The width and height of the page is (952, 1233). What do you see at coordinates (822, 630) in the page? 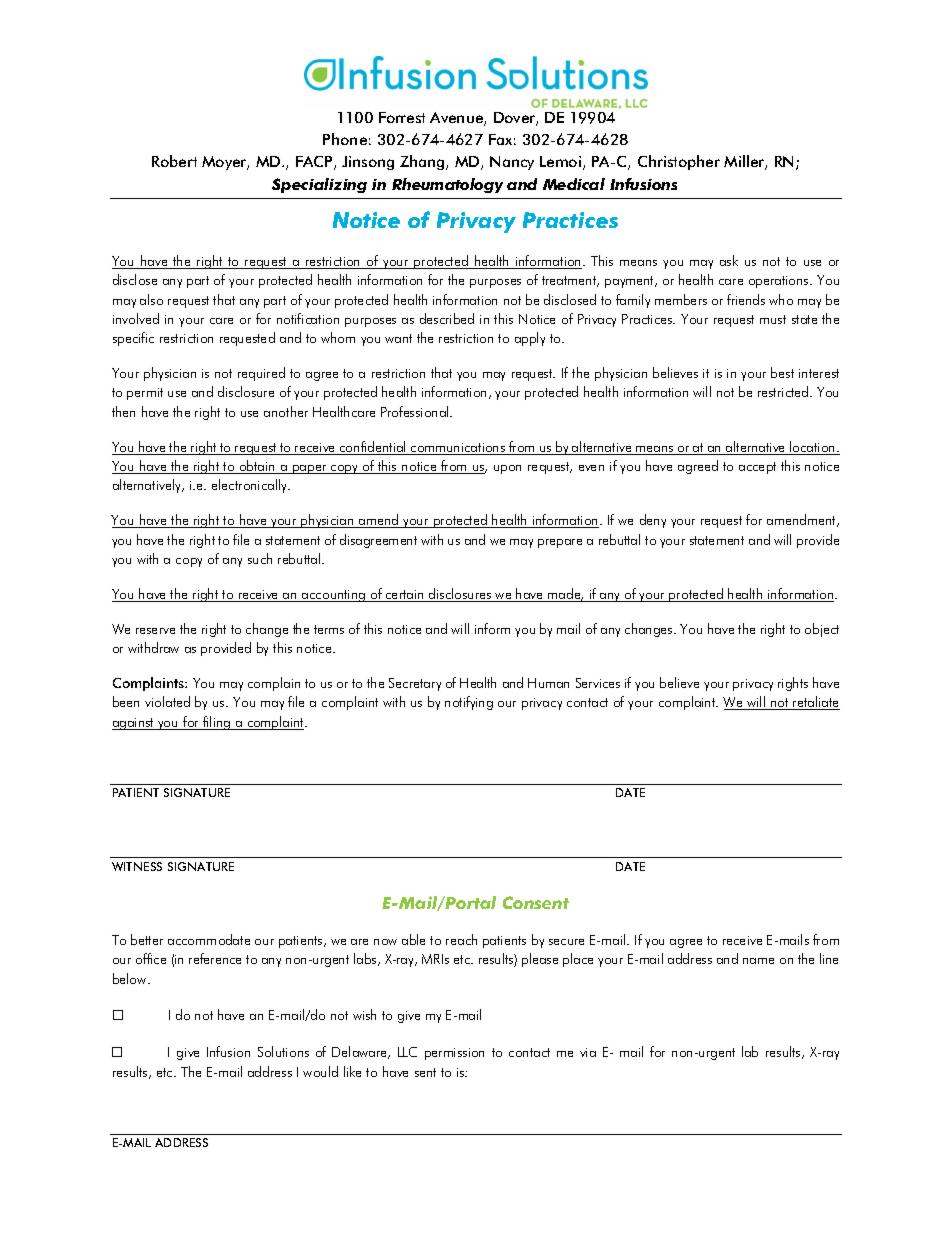
I see `object` at bounding box center [822, 630].
